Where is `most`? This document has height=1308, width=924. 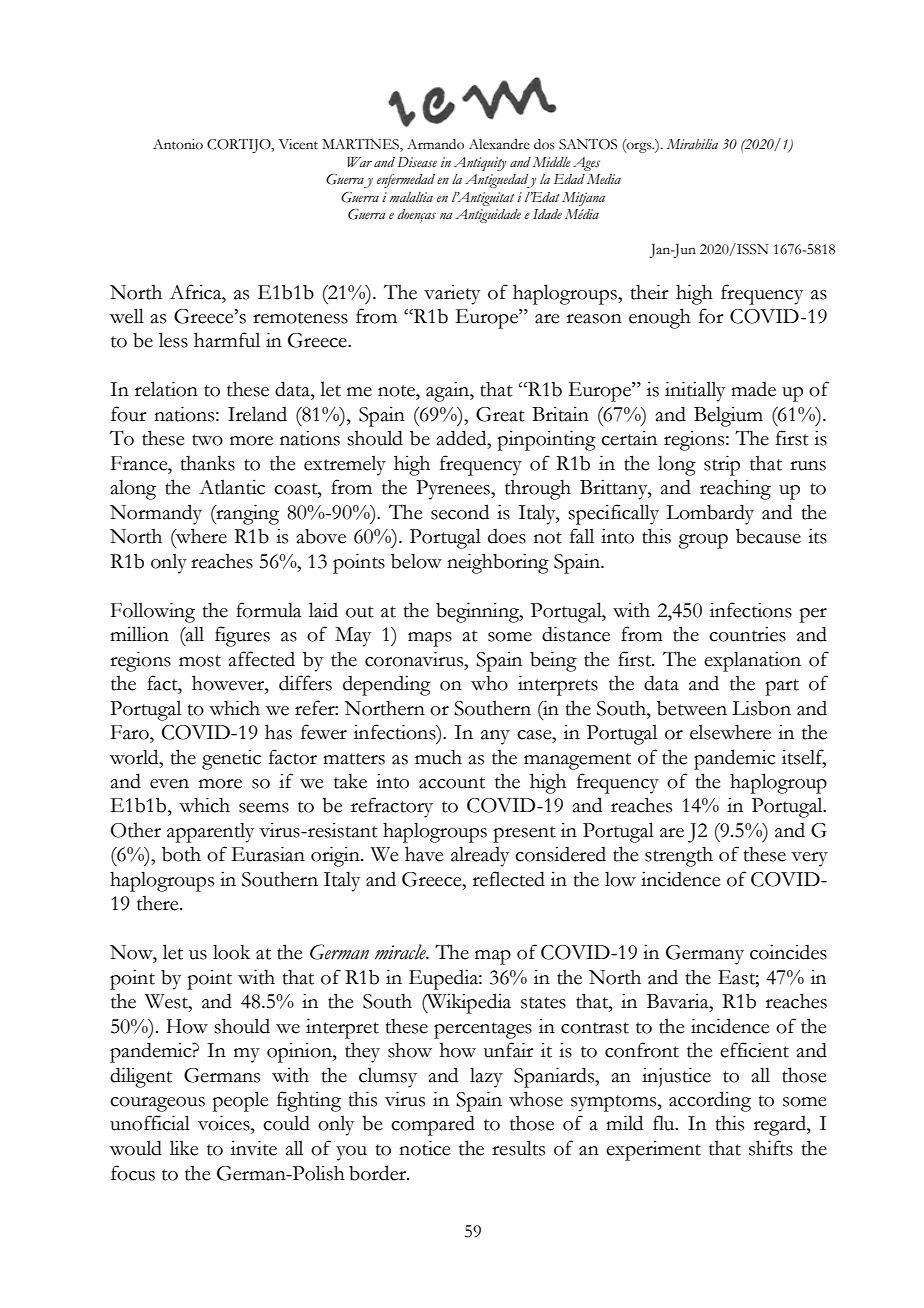
most is located at coordinates (200, 661).
